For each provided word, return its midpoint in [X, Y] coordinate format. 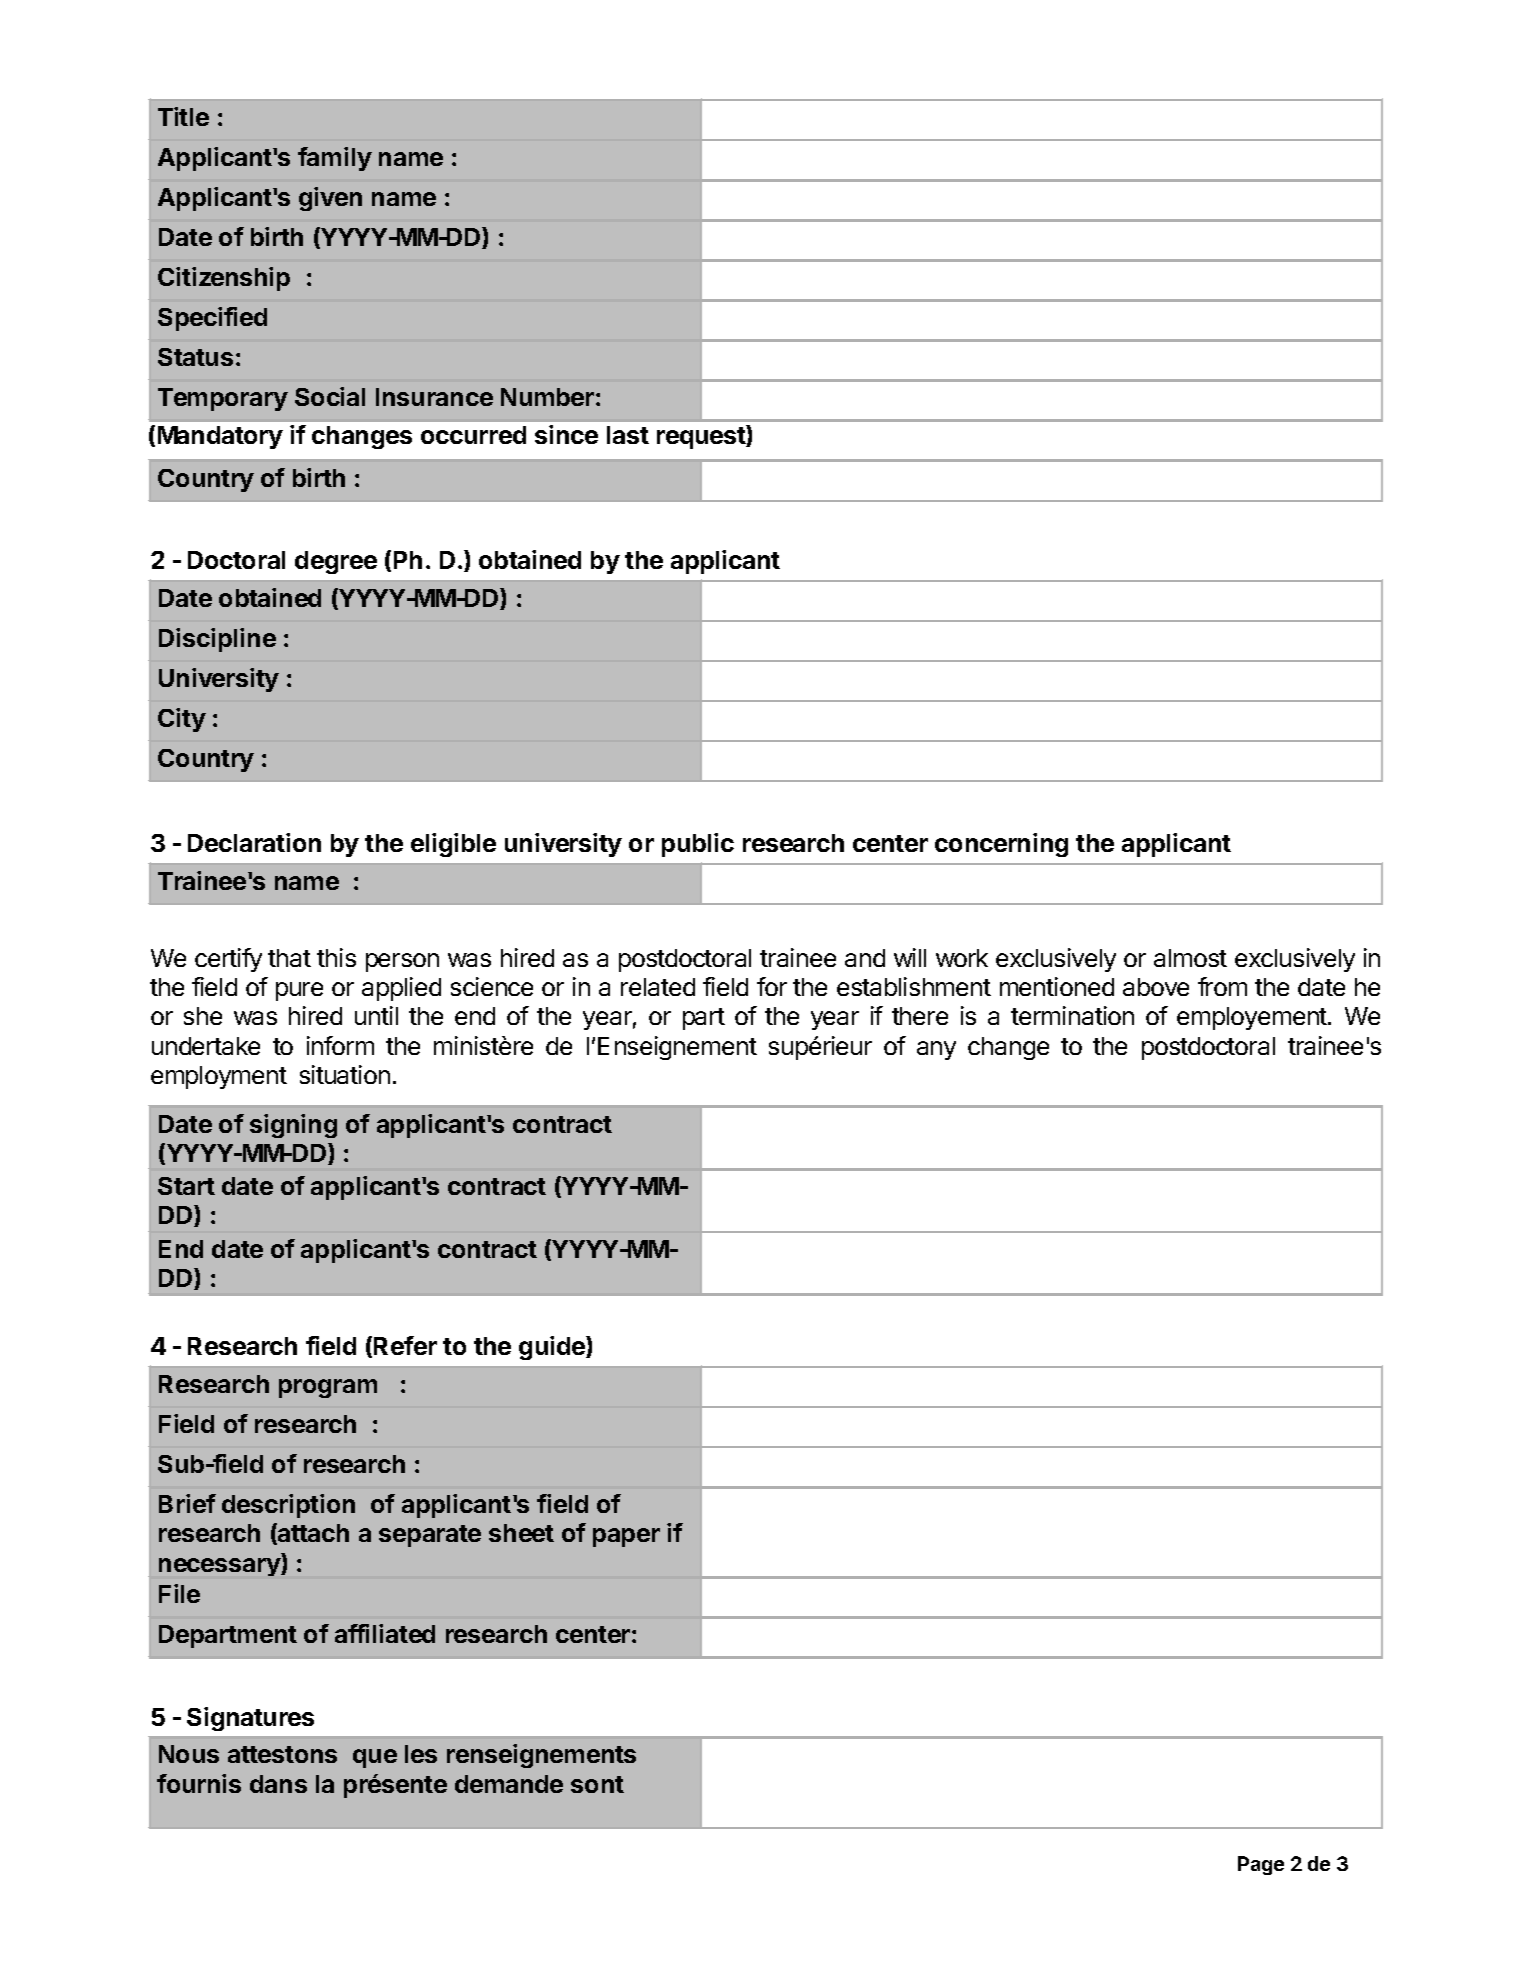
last [628, 435]
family [335, 159]
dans [278, 1784]
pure [299, 991]
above [1156, 987]
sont [597, 1784]
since [566, 434]
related [658, 987]
